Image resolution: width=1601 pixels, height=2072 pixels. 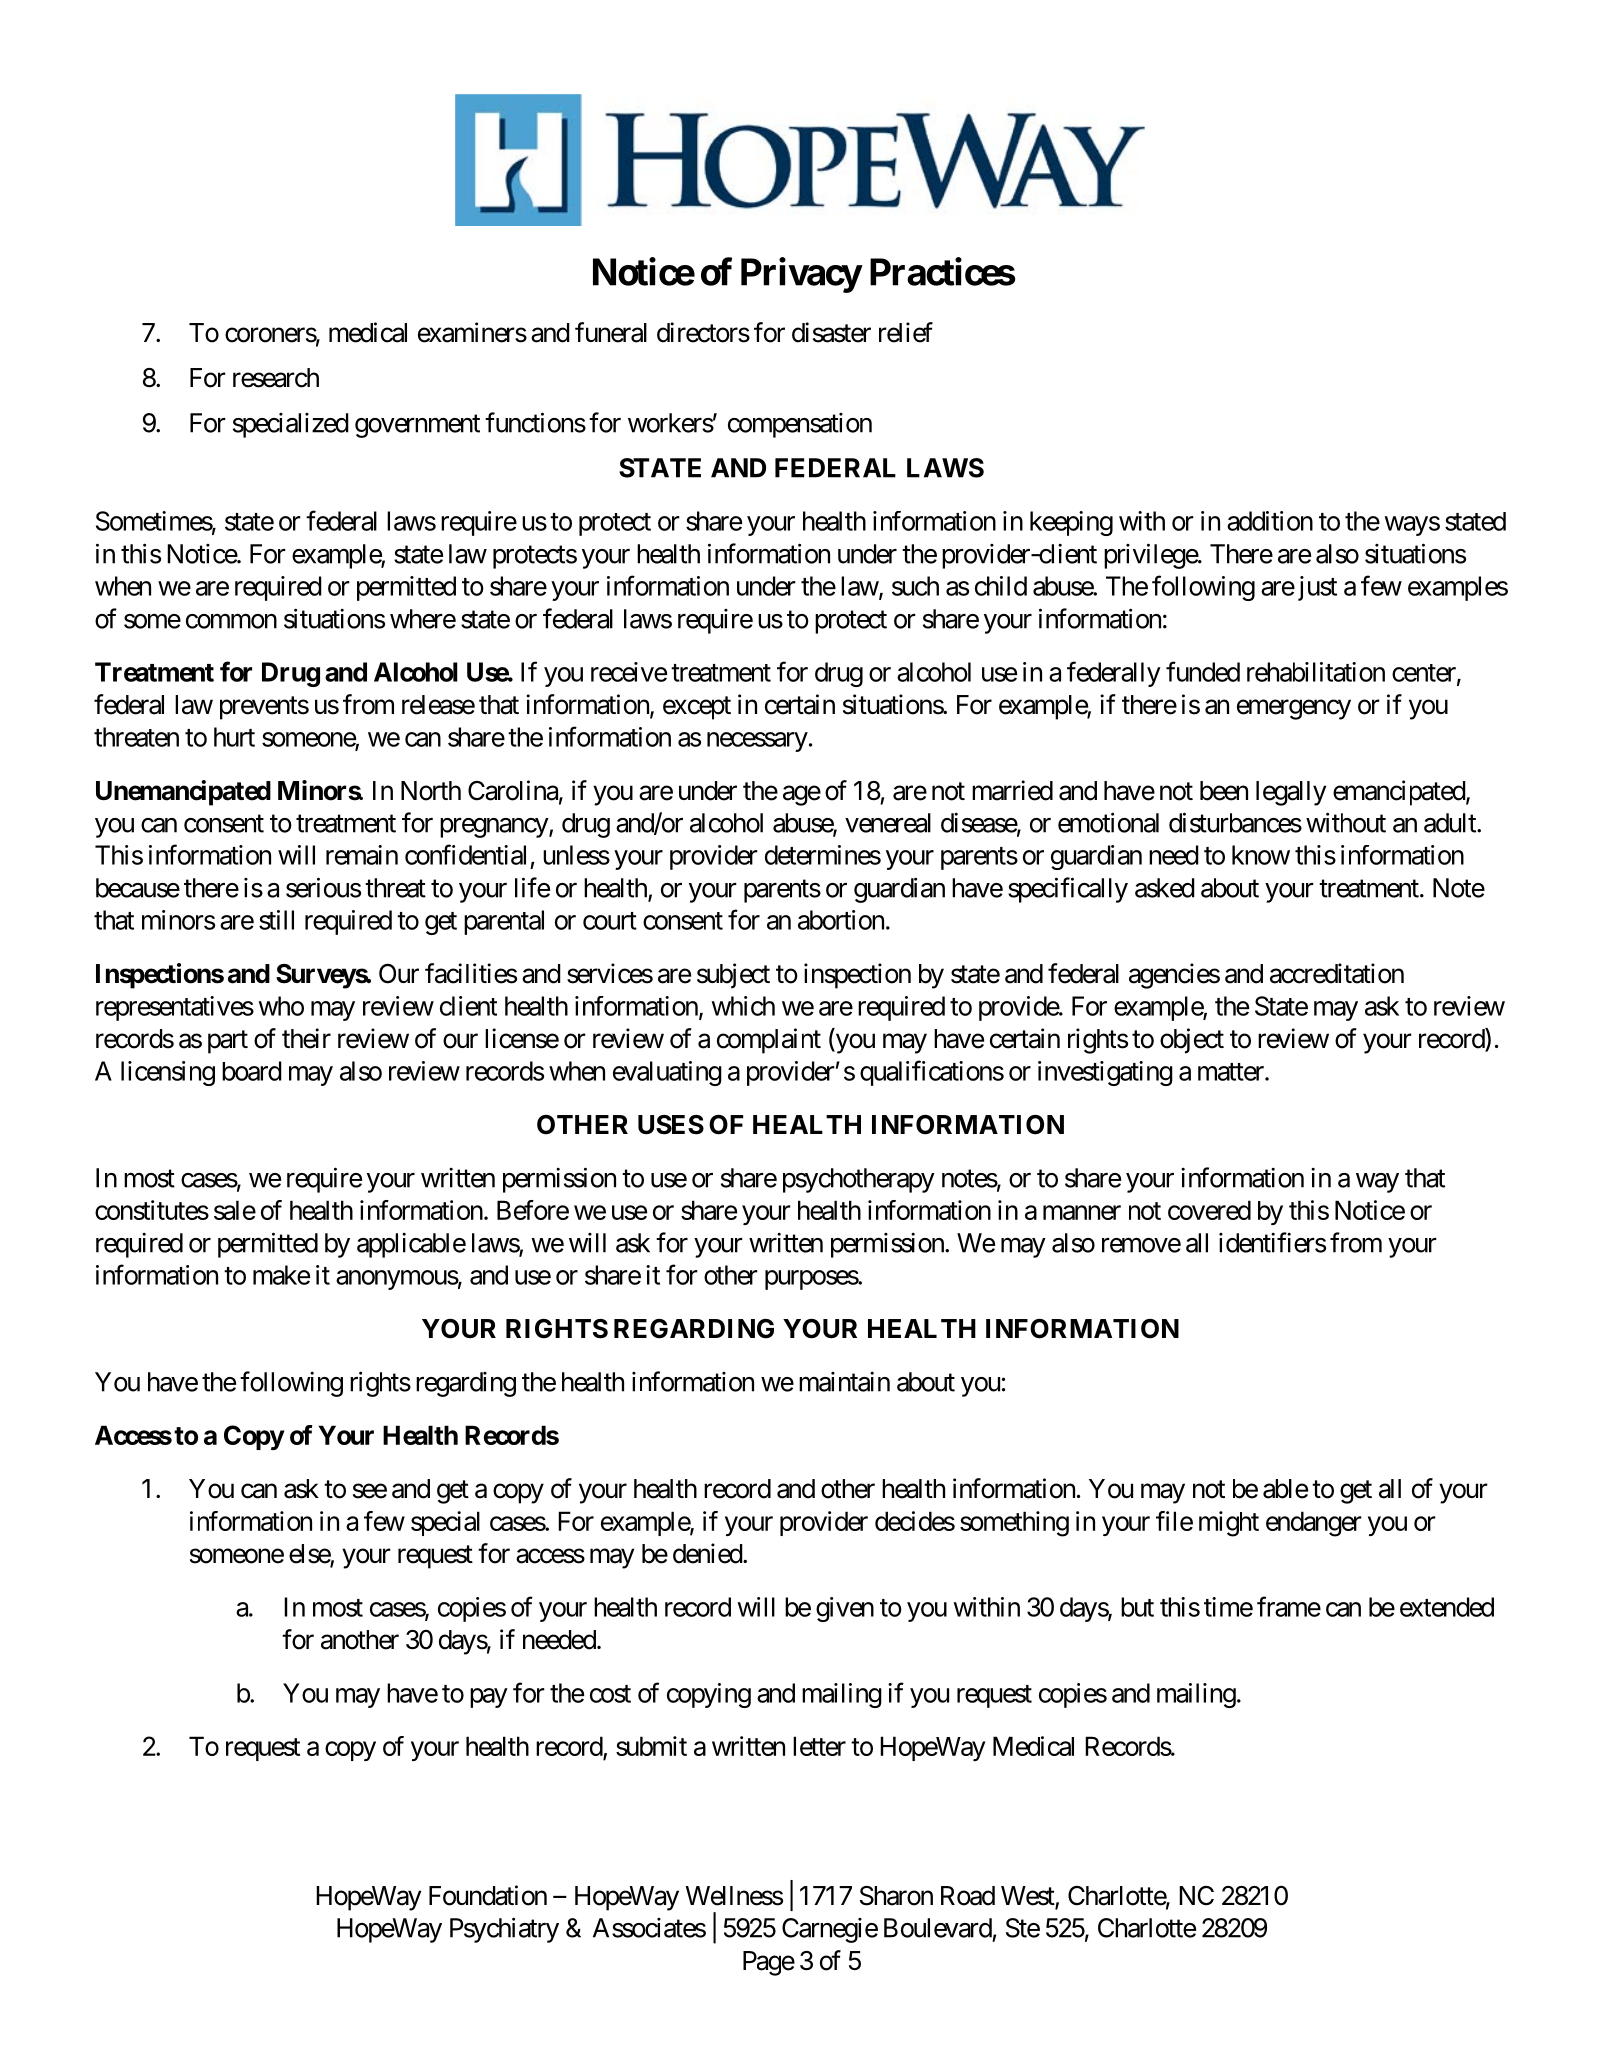 What do you see at coordinates (896, 1896) in the page?
I see `Sharon` at bounding box center [896, 1896].
